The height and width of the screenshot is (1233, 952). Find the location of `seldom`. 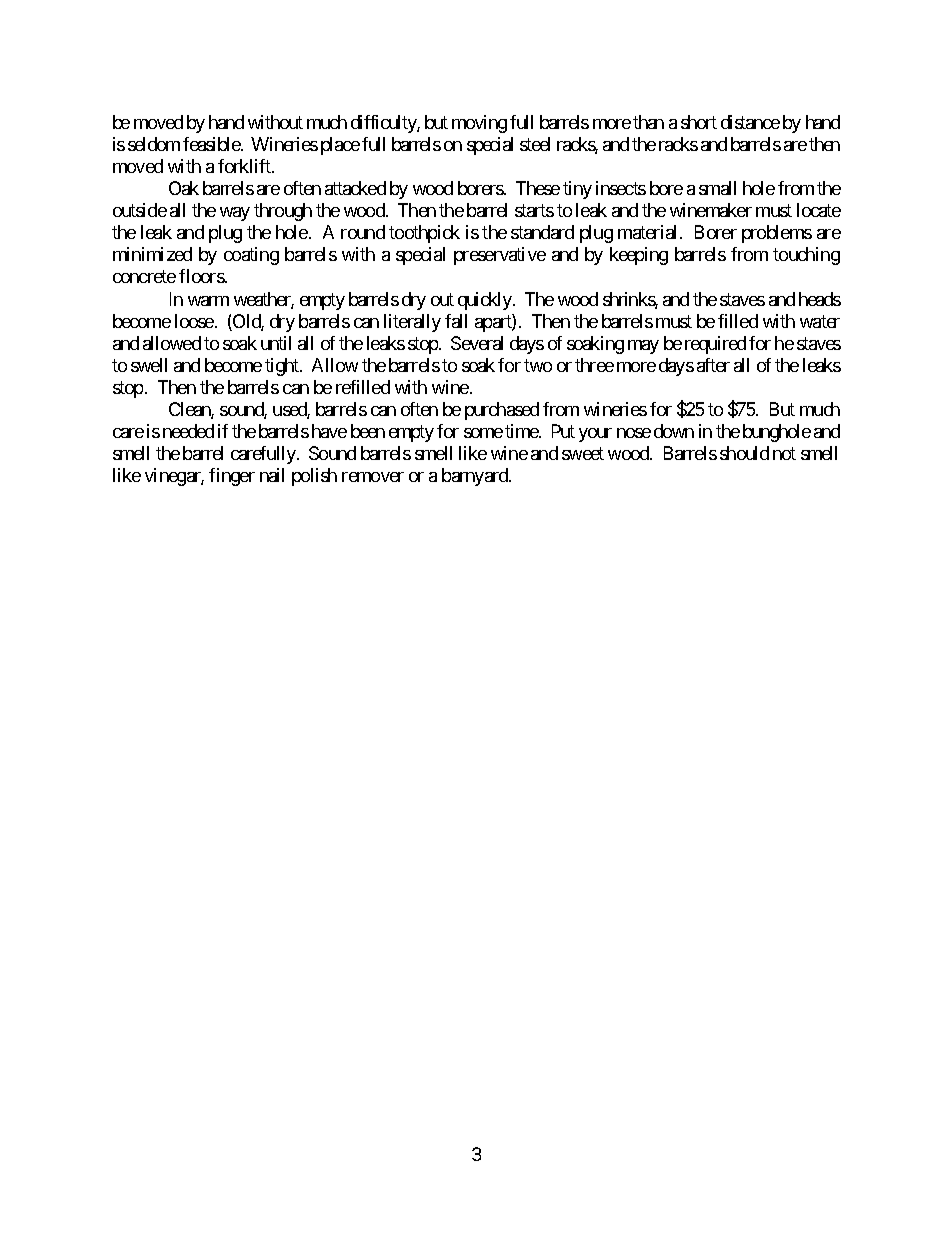

seldom is located at coordinates (154, 144).
